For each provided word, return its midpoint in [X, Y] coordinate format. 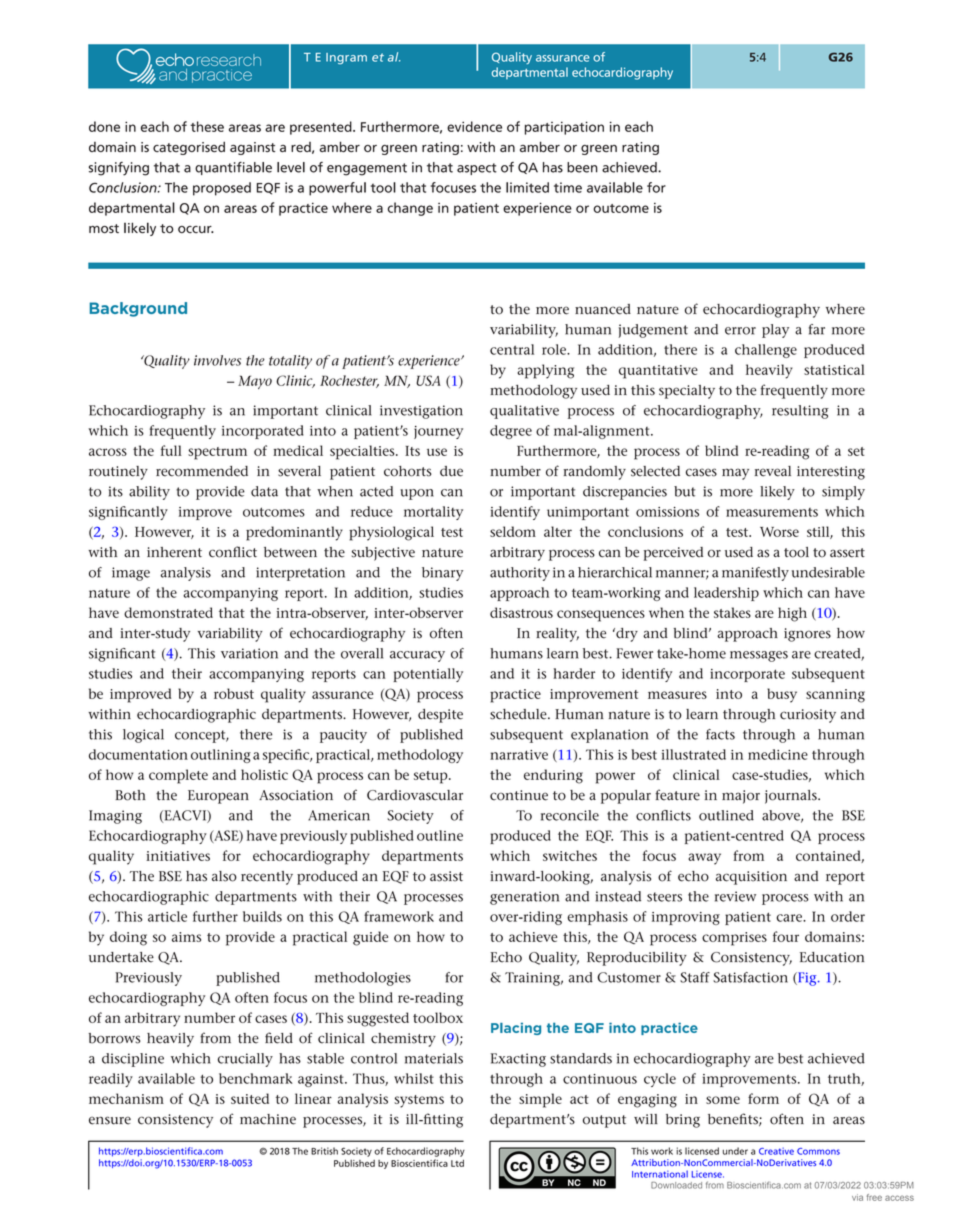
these [207, 126]
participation [564, 128]
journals [792, 797]
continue [519, 795]
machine [268, 1119]
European [218, 797]
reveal [773, 471]
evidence [474, 126]
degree [511, 432]
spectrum [217, 453]
